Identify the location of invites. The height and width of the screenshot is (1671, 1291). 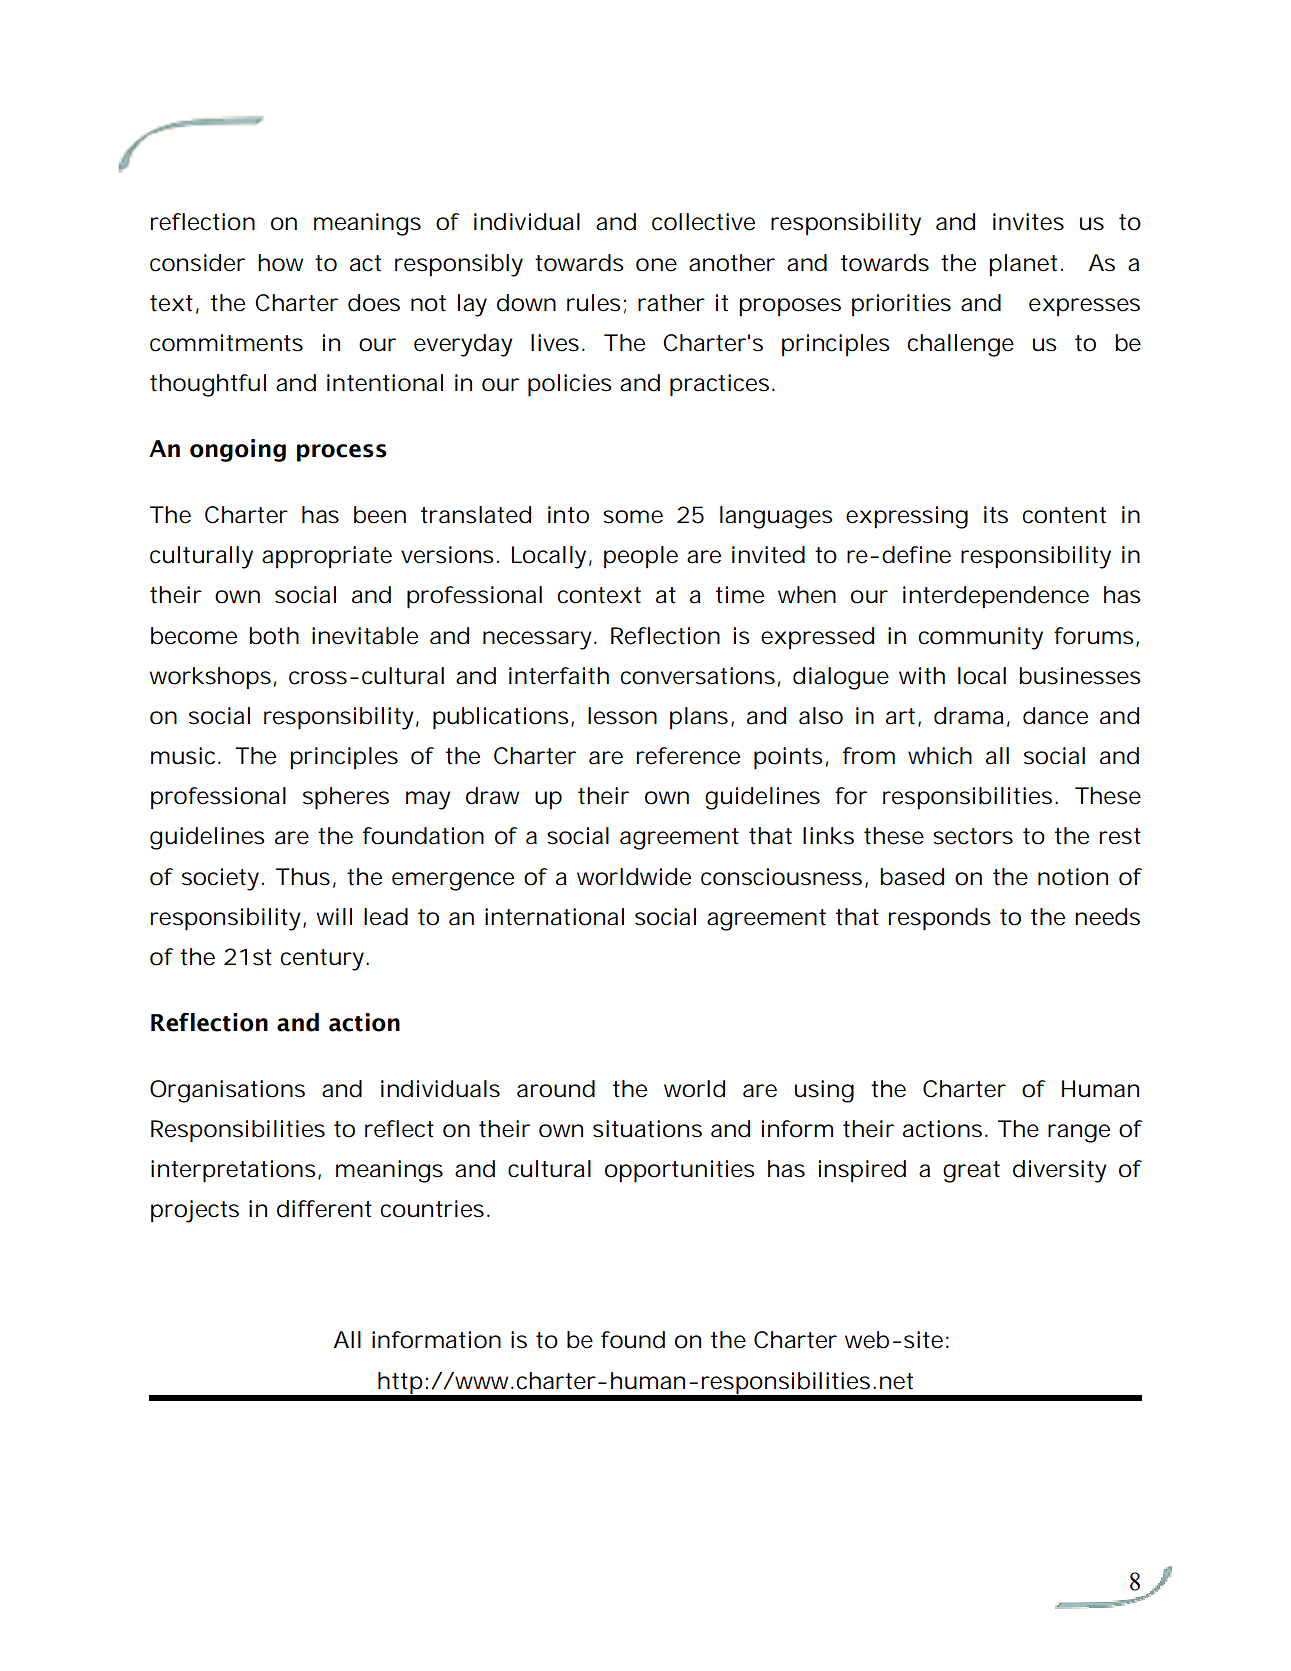
(1028, 222).
